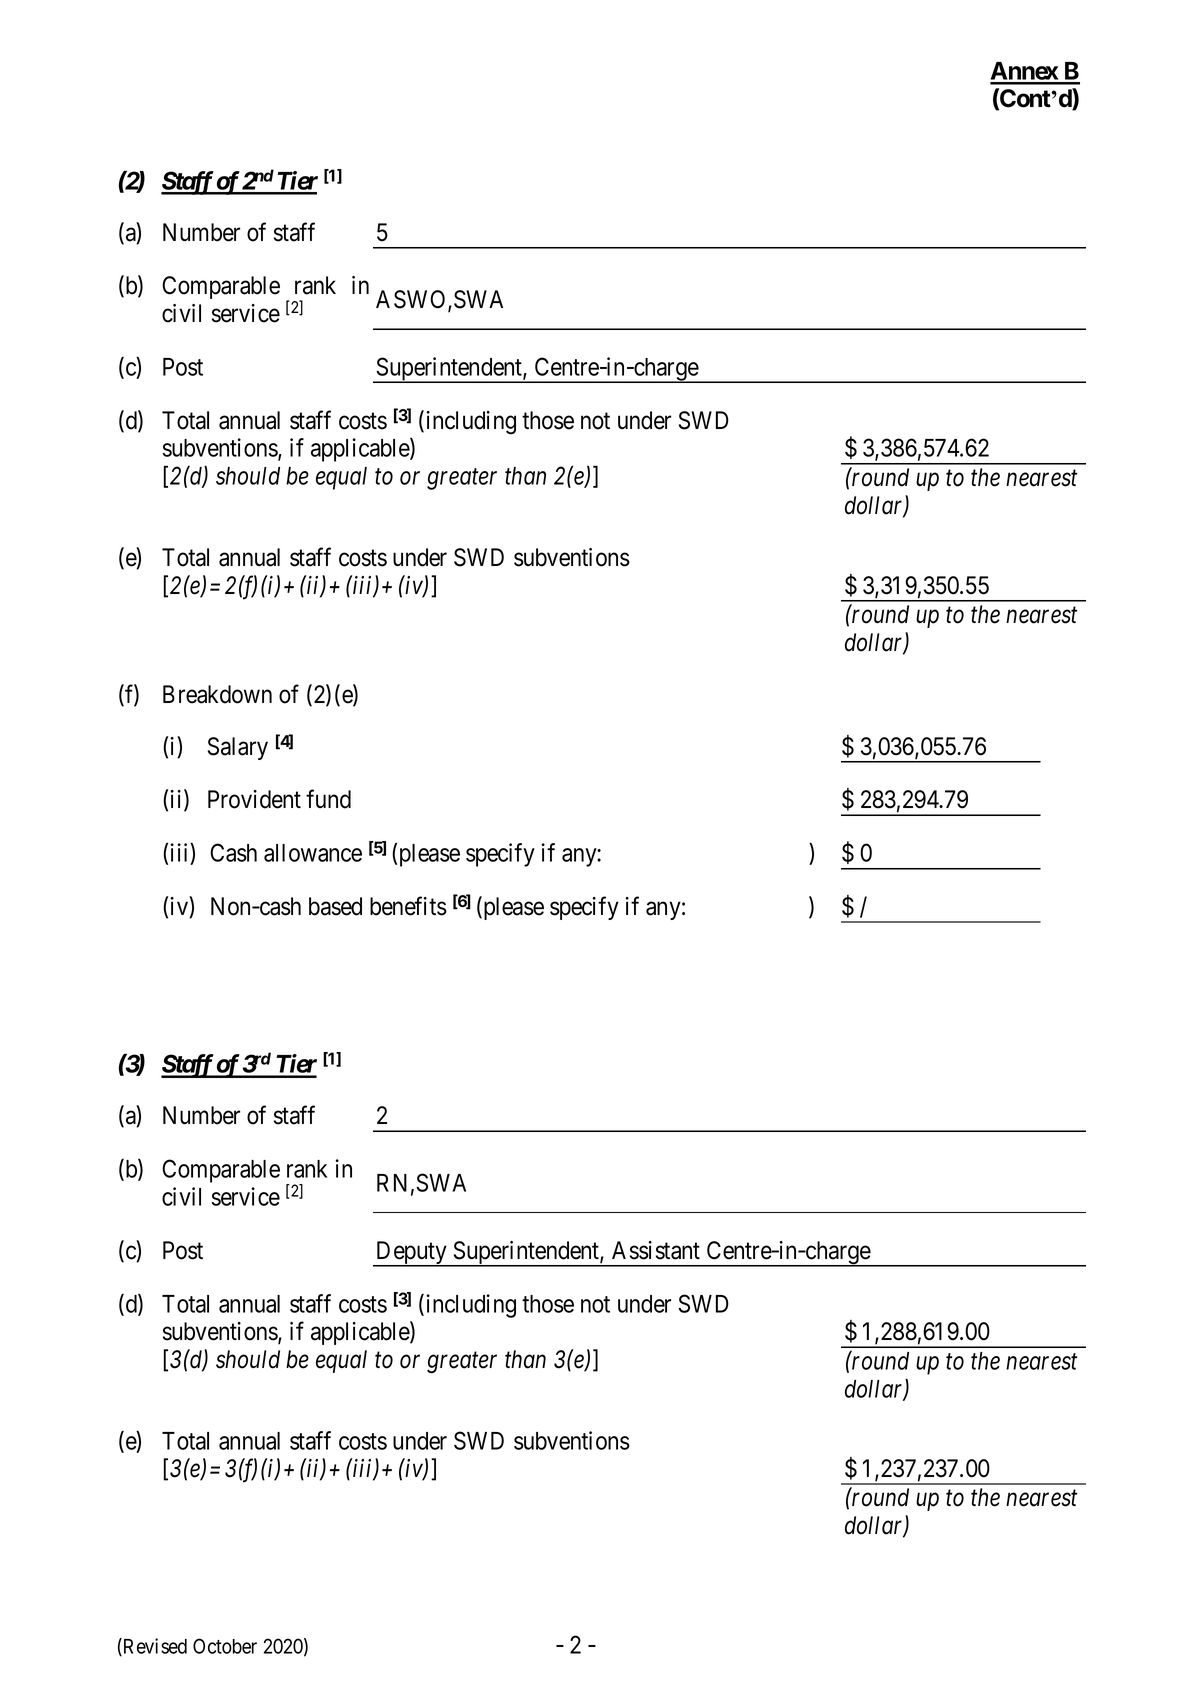 This document has height=1696, width=1199. Describe the element at coordinates (328, 799) in the document. I see `fund` at that location.
